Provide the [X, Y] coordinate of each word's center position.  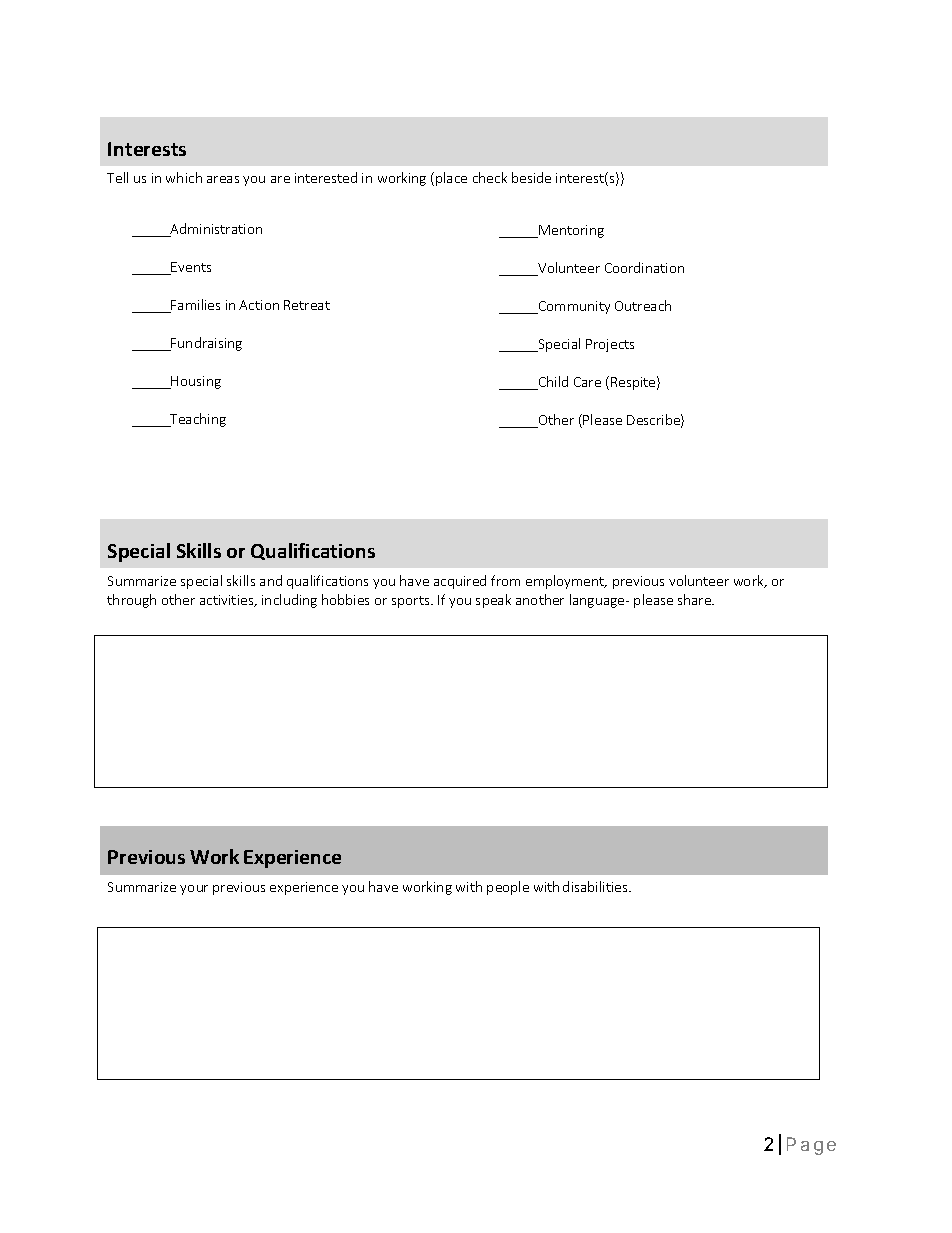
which [184, 177]
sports [412, 602]
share [696, 599]
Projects [610, 345]
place [451, 179]
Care [587, 382]
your [194, 890]
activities [228, 601]
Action [259, 305]
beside [531, 177]
